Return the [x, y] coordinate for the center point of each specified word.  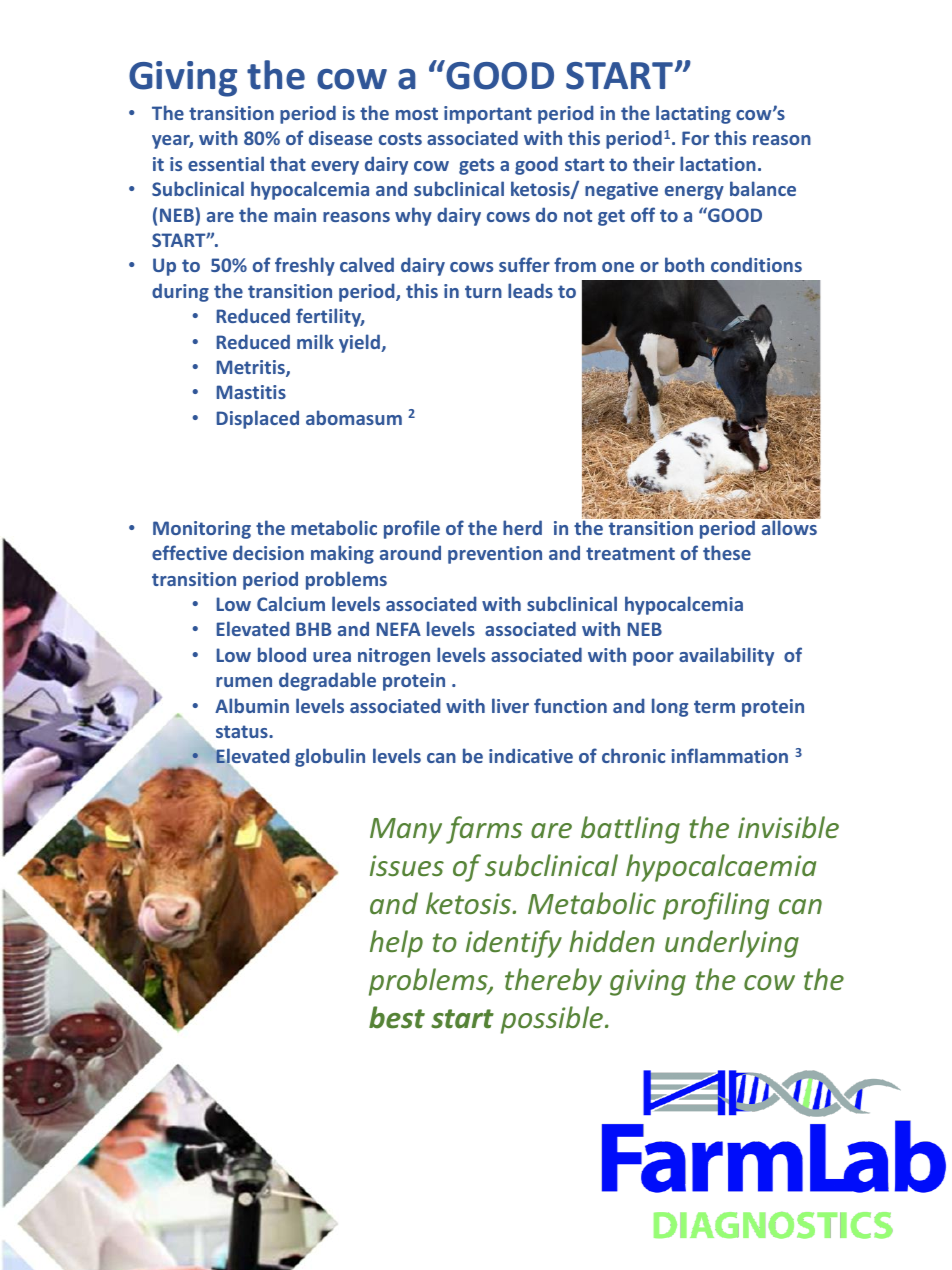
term [714, 706]
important [488, 115]
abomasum [354, 417]
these [727, 552]
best [397, 1017]
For [695, 138]
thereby [553, 982]
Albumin [252, 705]
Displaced [258, 419]
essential [226, 163]
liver [510, 705]
